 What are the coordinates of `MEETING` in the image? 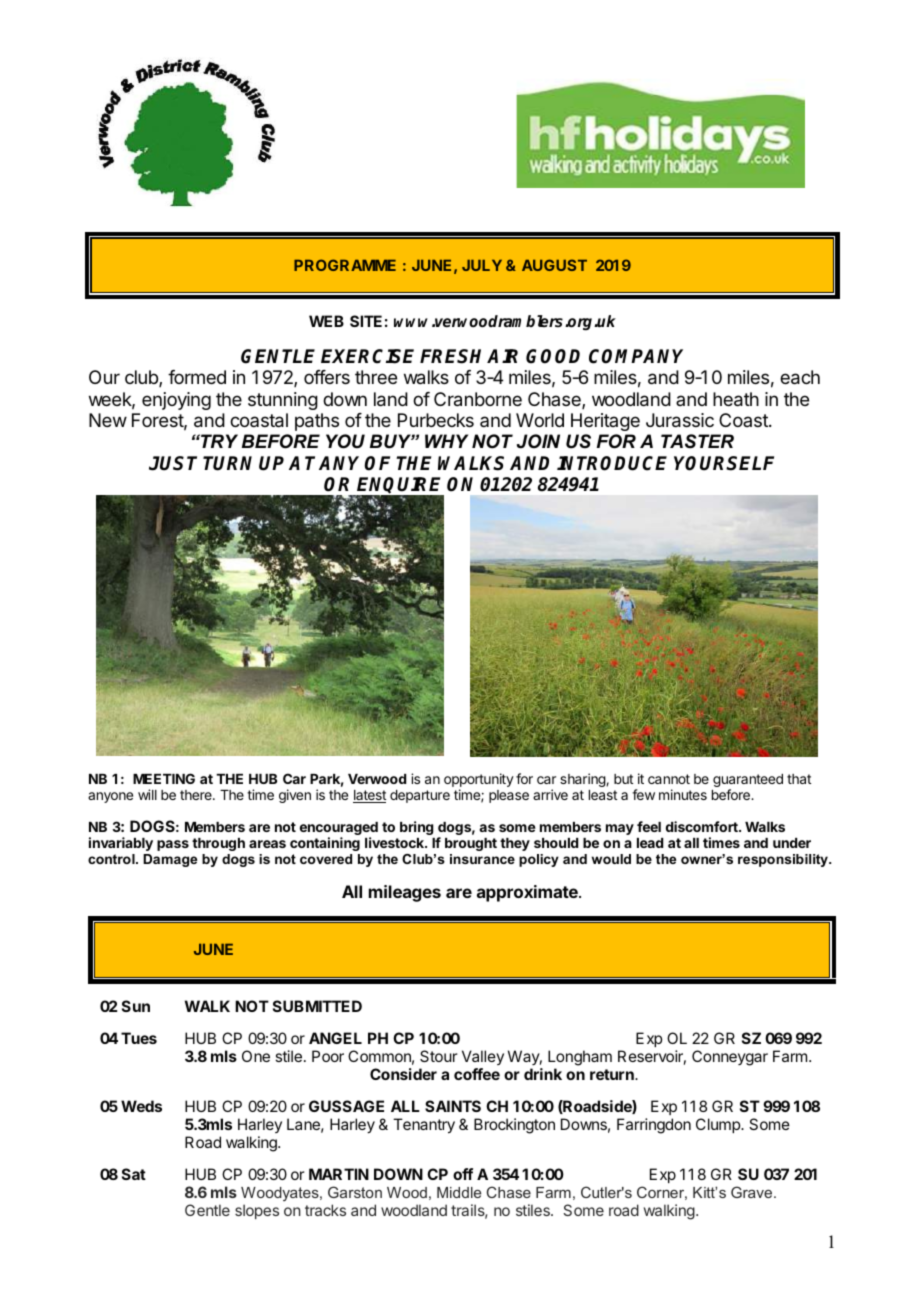 It's located at (164, 778).
